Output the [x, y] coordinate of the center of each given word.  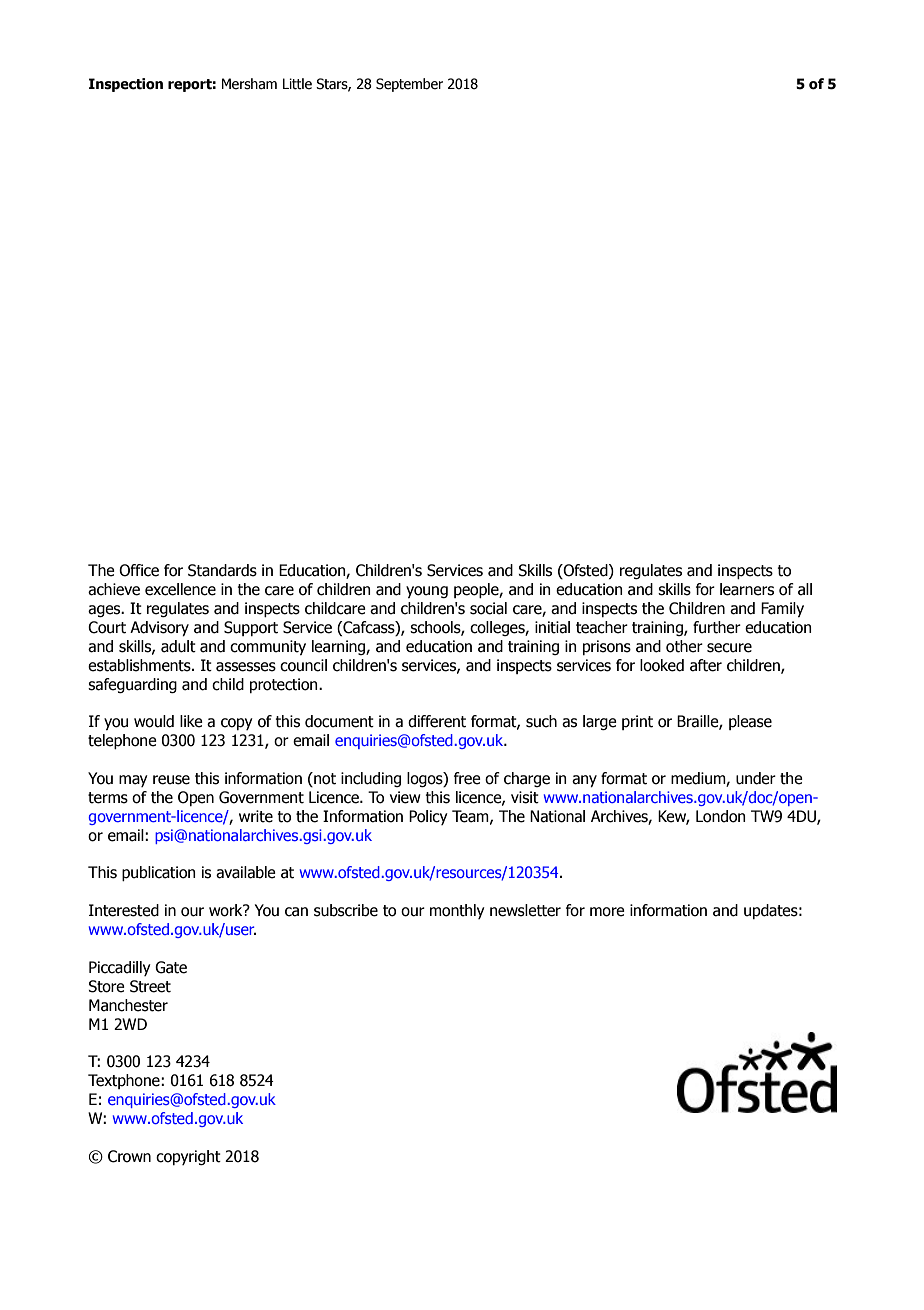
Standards [222, 570]
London [721, 816]
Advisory [159, 628]
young [427, 592]
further [717, 627]
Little [297, 84]
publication [159, 873]
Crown [129, 1156]
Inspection [126, 85]
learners [747, 589]
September [409, 85]
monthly [457, 911]
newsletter [525, 910]
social [488, 608]
